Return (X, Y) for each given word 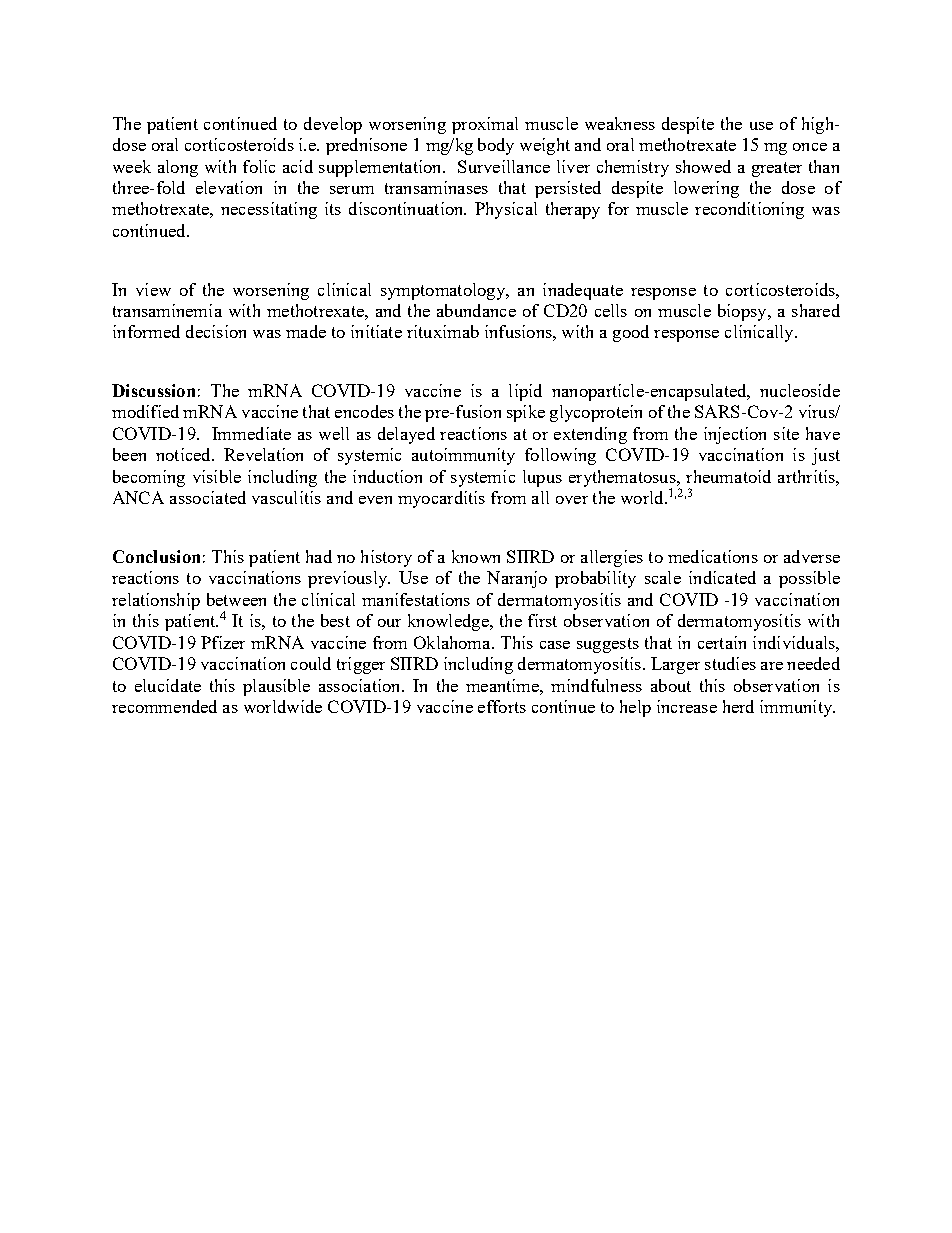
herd (738, 706)
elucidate (168, 685)
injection (735, 435)
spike (526, 413)
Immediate (251, 433)
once (810, 147)
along (178, 168)
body (496, 146)
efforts (502, 706)
